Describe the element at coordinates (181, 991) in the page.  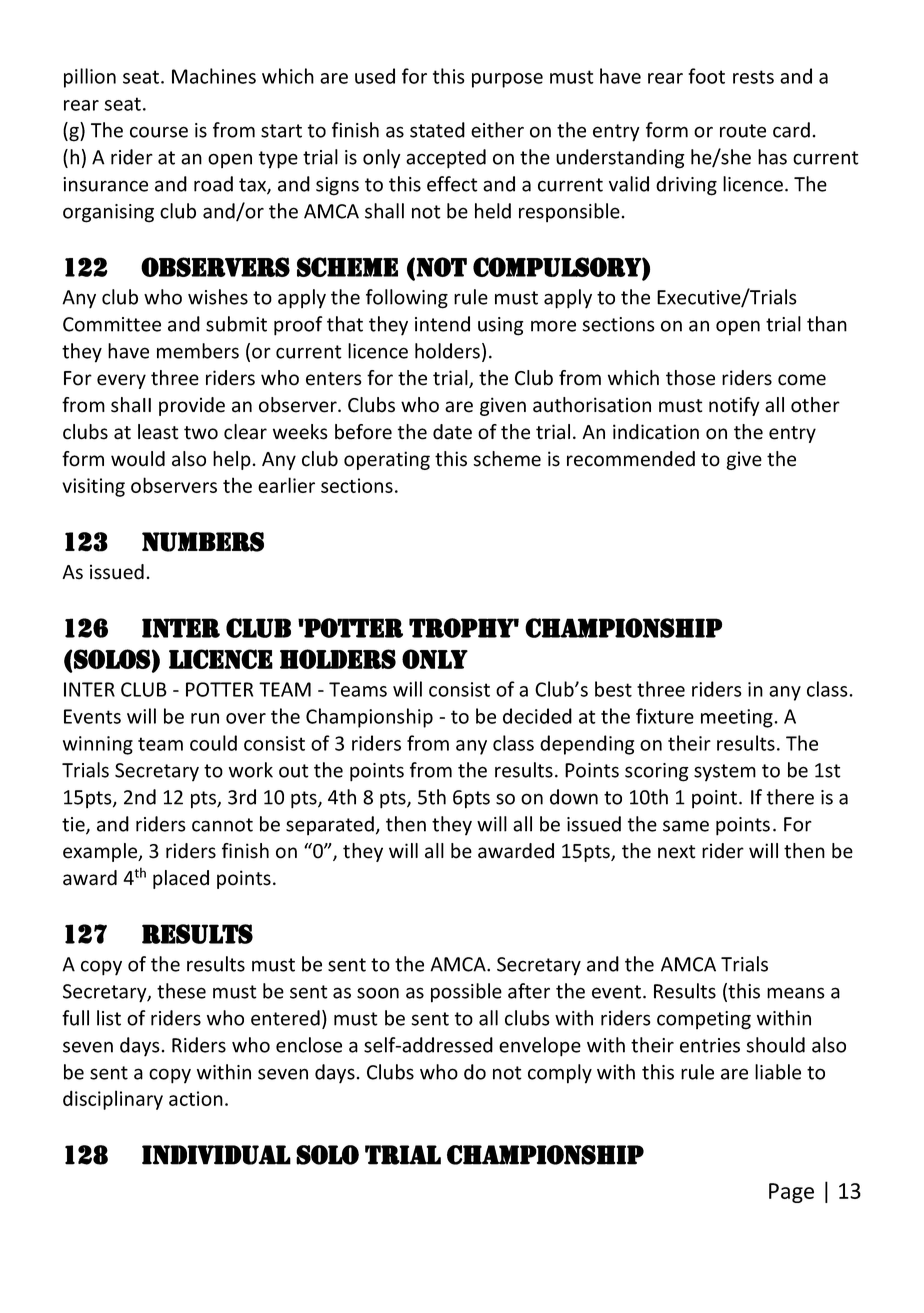
I see `these` at that location.
